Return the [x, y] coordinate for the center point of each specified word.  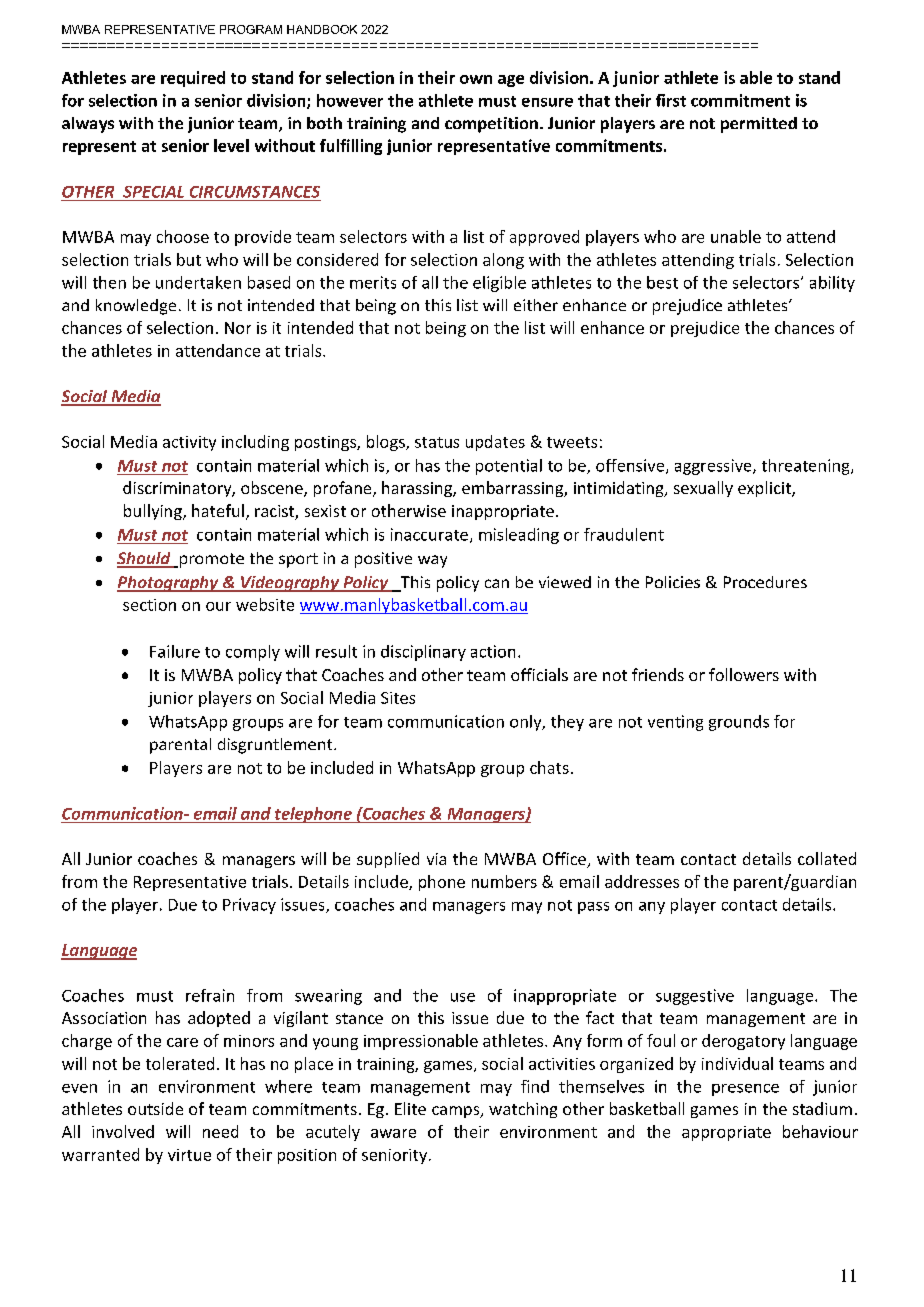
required [193, 79]
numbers [504, 881]
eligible [499, 284]
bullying [154, 512]
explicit [765, 489]
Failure [175, 651]
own [476, 79]
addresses [642, 881]
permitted [759, 125]
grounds [739, 723]
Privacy [249, 906]
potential [509, 467]
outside [155, 1108]
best [662, 282]
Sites [398, 698]
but [189, 259]
